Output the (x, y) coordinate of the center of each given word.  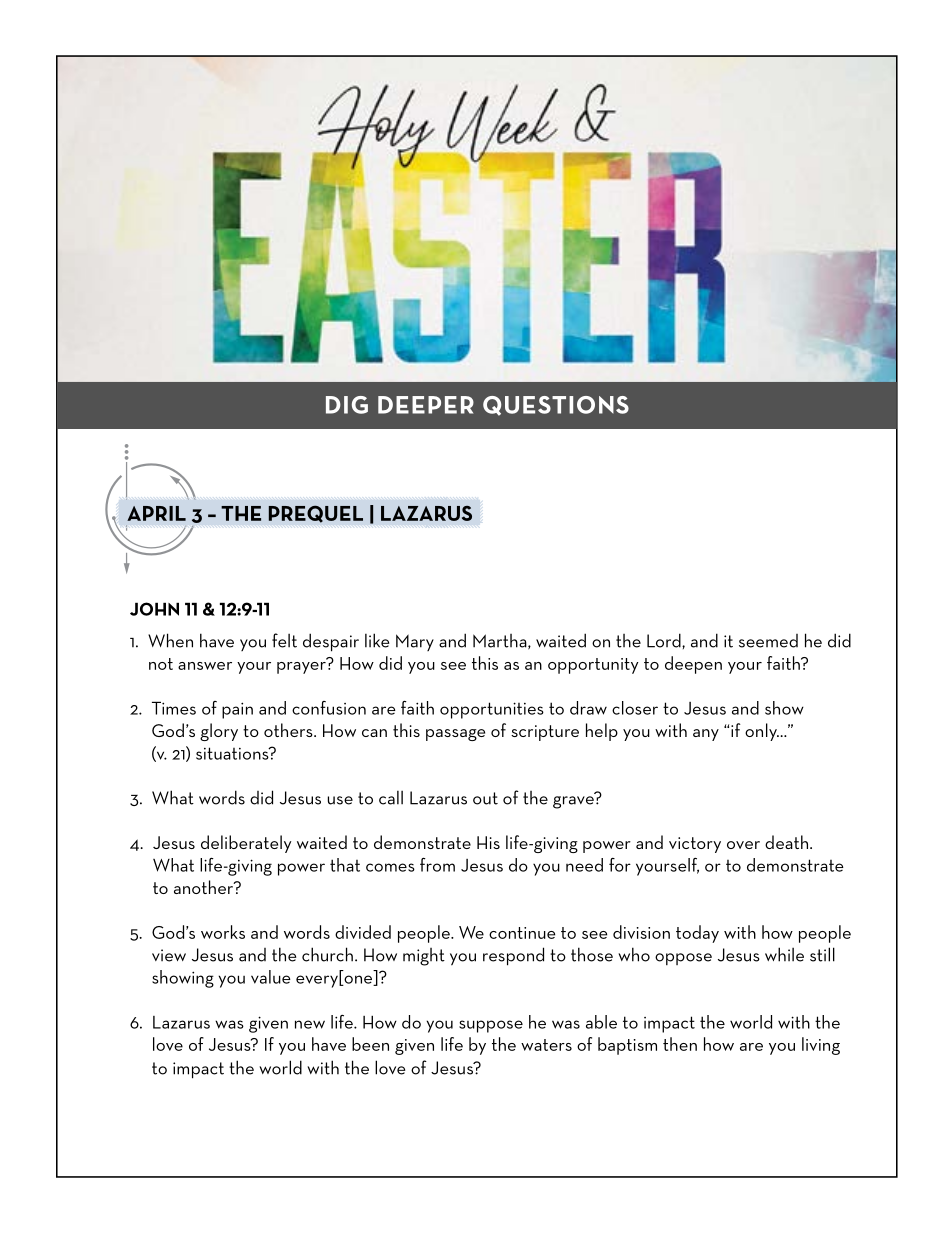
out (485, 798)
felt (284, 640)
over (743, 845)
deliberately (246, 844)
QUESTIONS (556, 406)
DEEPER (426, 405)
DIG (347, 405)
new (310, 1024)
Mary (415, 642)
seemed (768, 641)
